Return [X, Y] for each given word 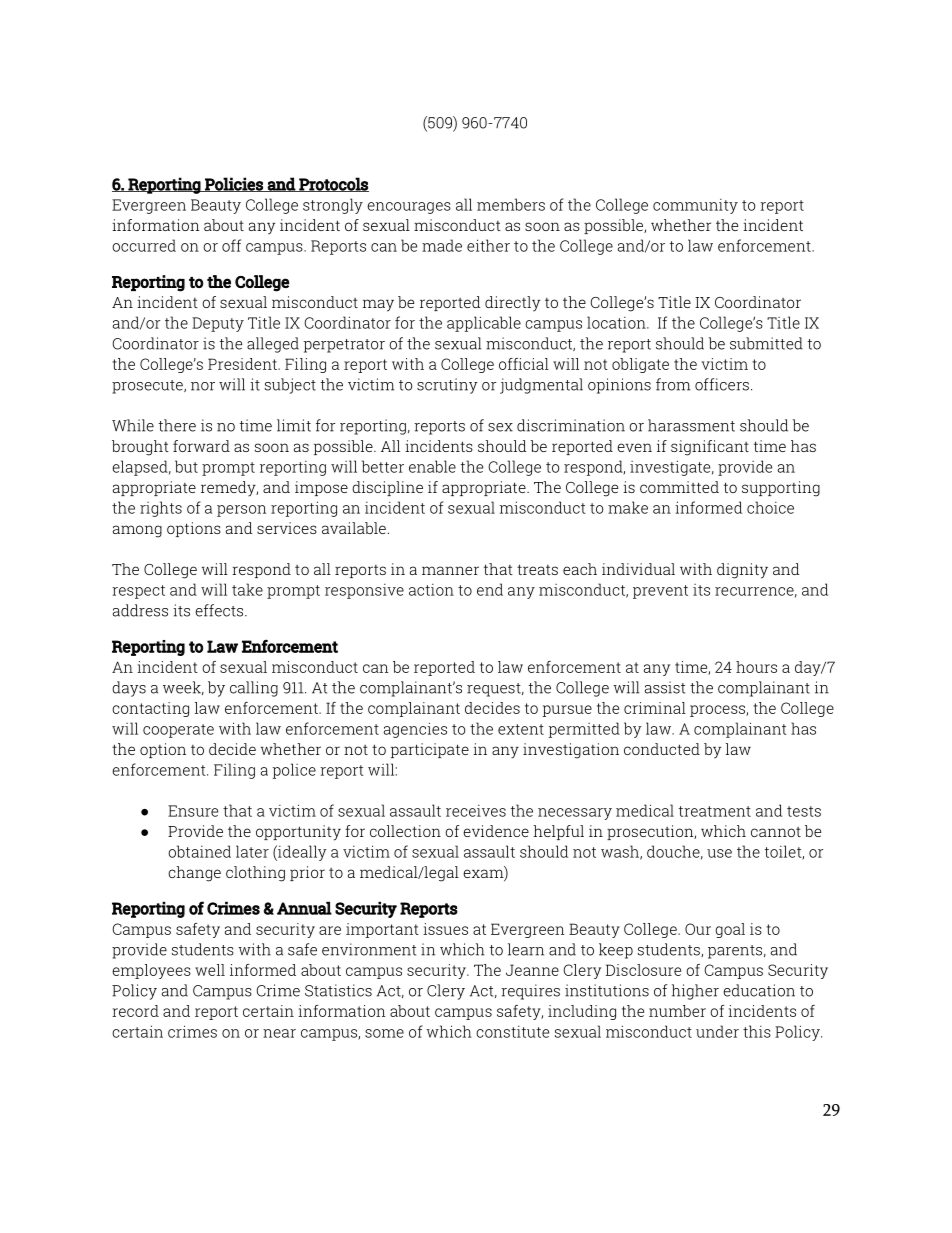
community [695, 206]
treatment [715, 811]
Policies [234, 184]
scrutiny [447, 386]
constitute [512, 1032]
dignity [742, 571]
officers [722, 384]
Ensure [193, 811]
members [511, 204]
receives [476, 811]
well [210, 970]
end [490, 589]
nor [203, 386]
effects [220, 610]
